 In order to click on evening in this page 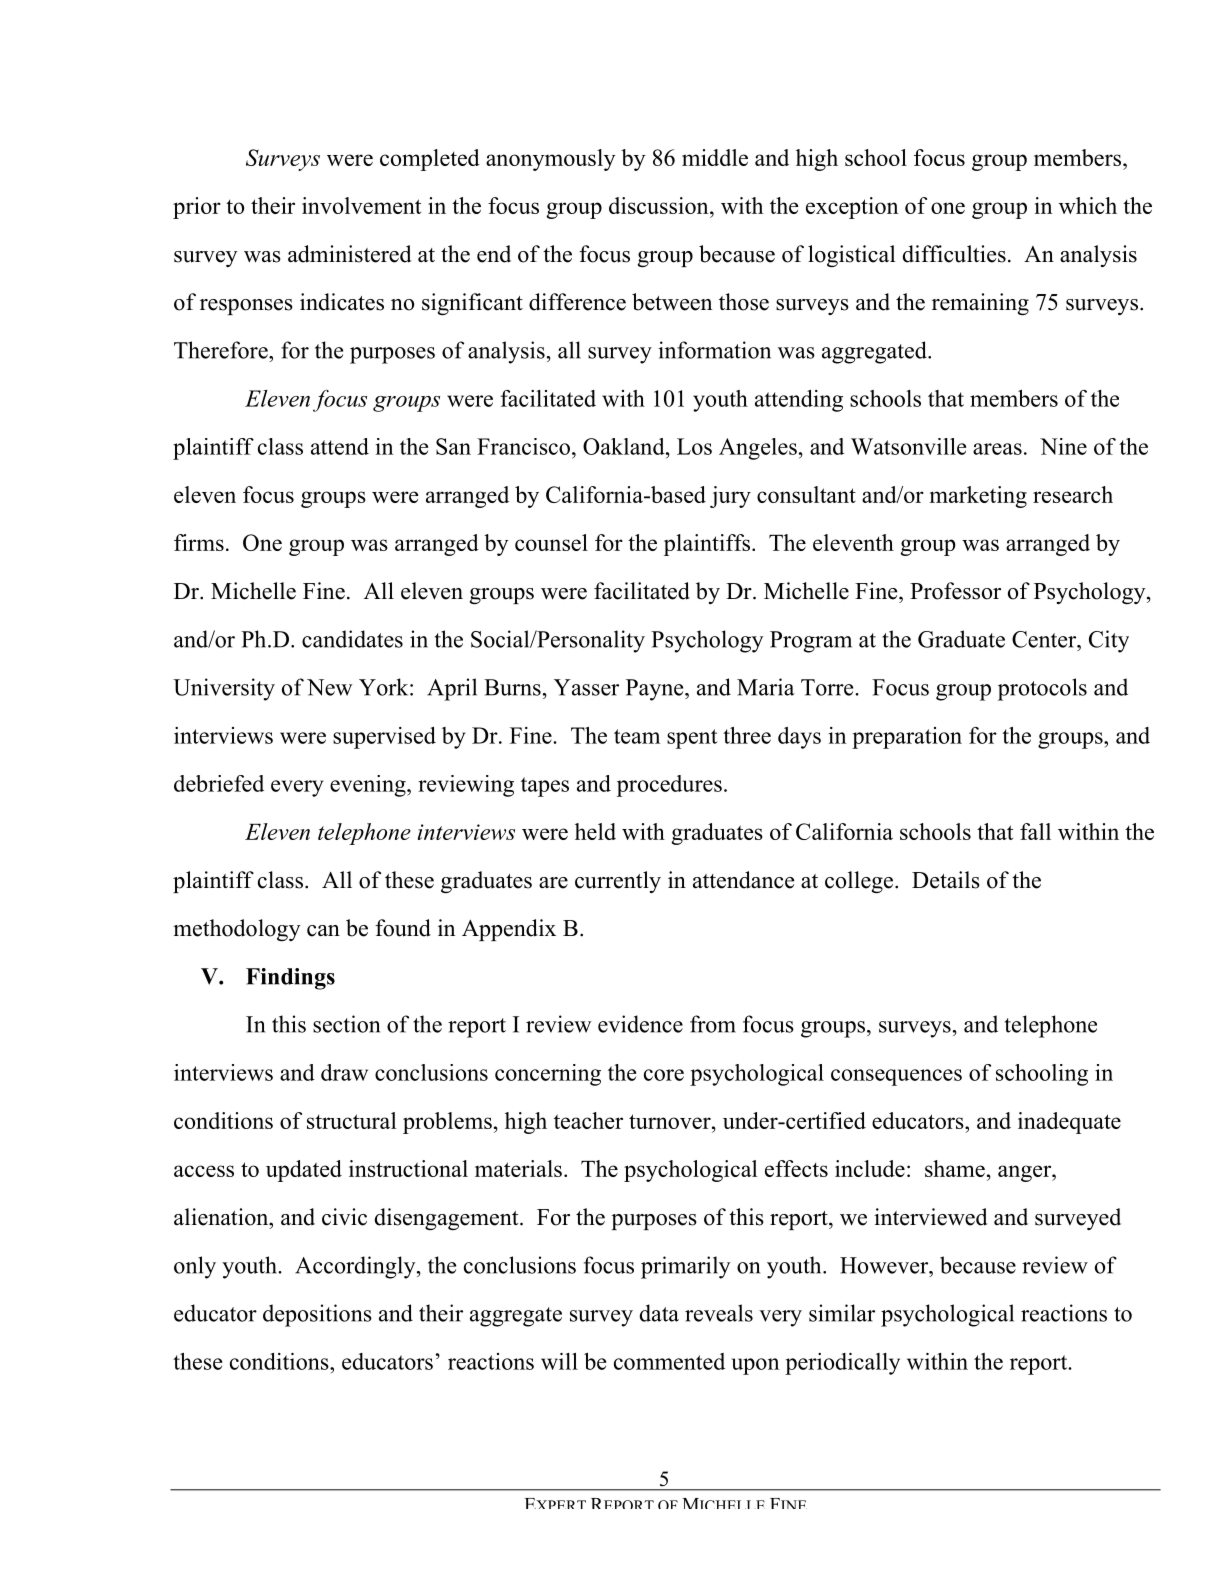, I will do `click(369, 786)`.
